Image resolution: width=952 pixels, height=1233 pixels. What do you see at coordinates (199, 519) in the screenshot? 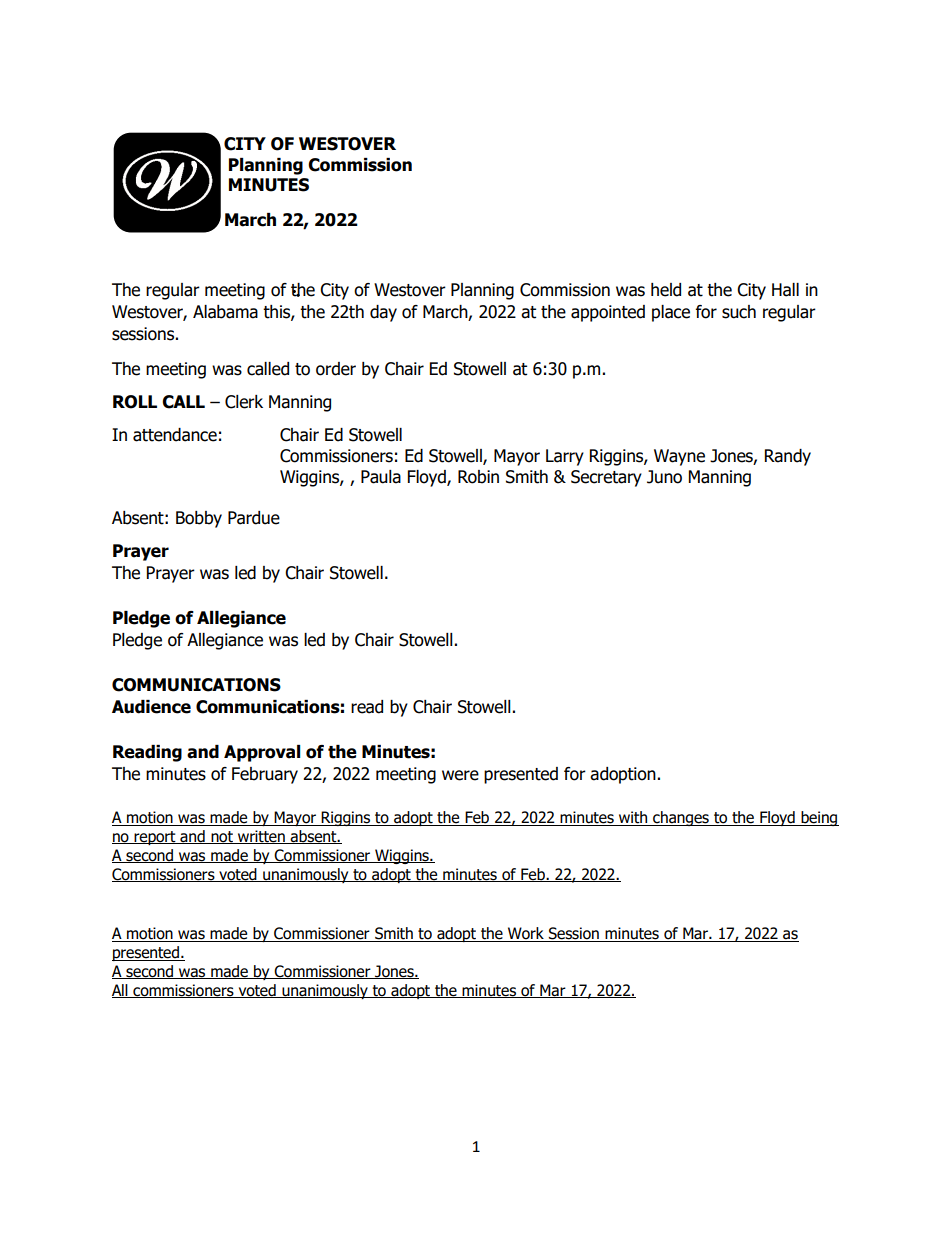
I see `Bobby` at bounding box center [199, 519].
